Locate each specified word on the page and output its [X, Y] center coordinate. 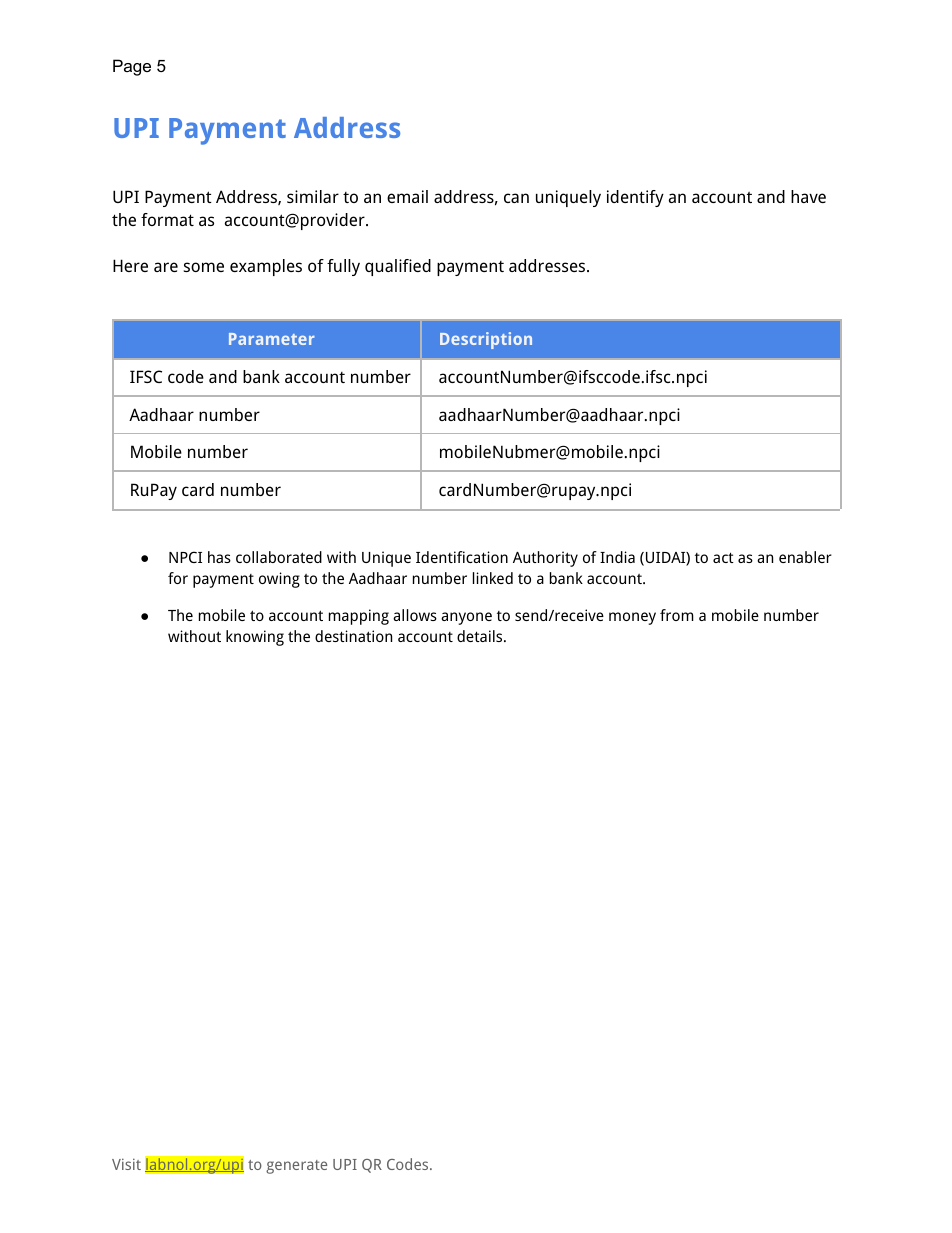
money [632, 618]
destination [353, 636]
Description [486, 340]
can [516, 198]
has [219, 557]
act [723, 557]
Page [132, 67]
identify [635, 198]
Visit [126, 1164]
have [808, 196]
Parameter [272, 339]
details [481, 636]
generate [296, 1167]
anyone [466, 618]
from [677, 615]
